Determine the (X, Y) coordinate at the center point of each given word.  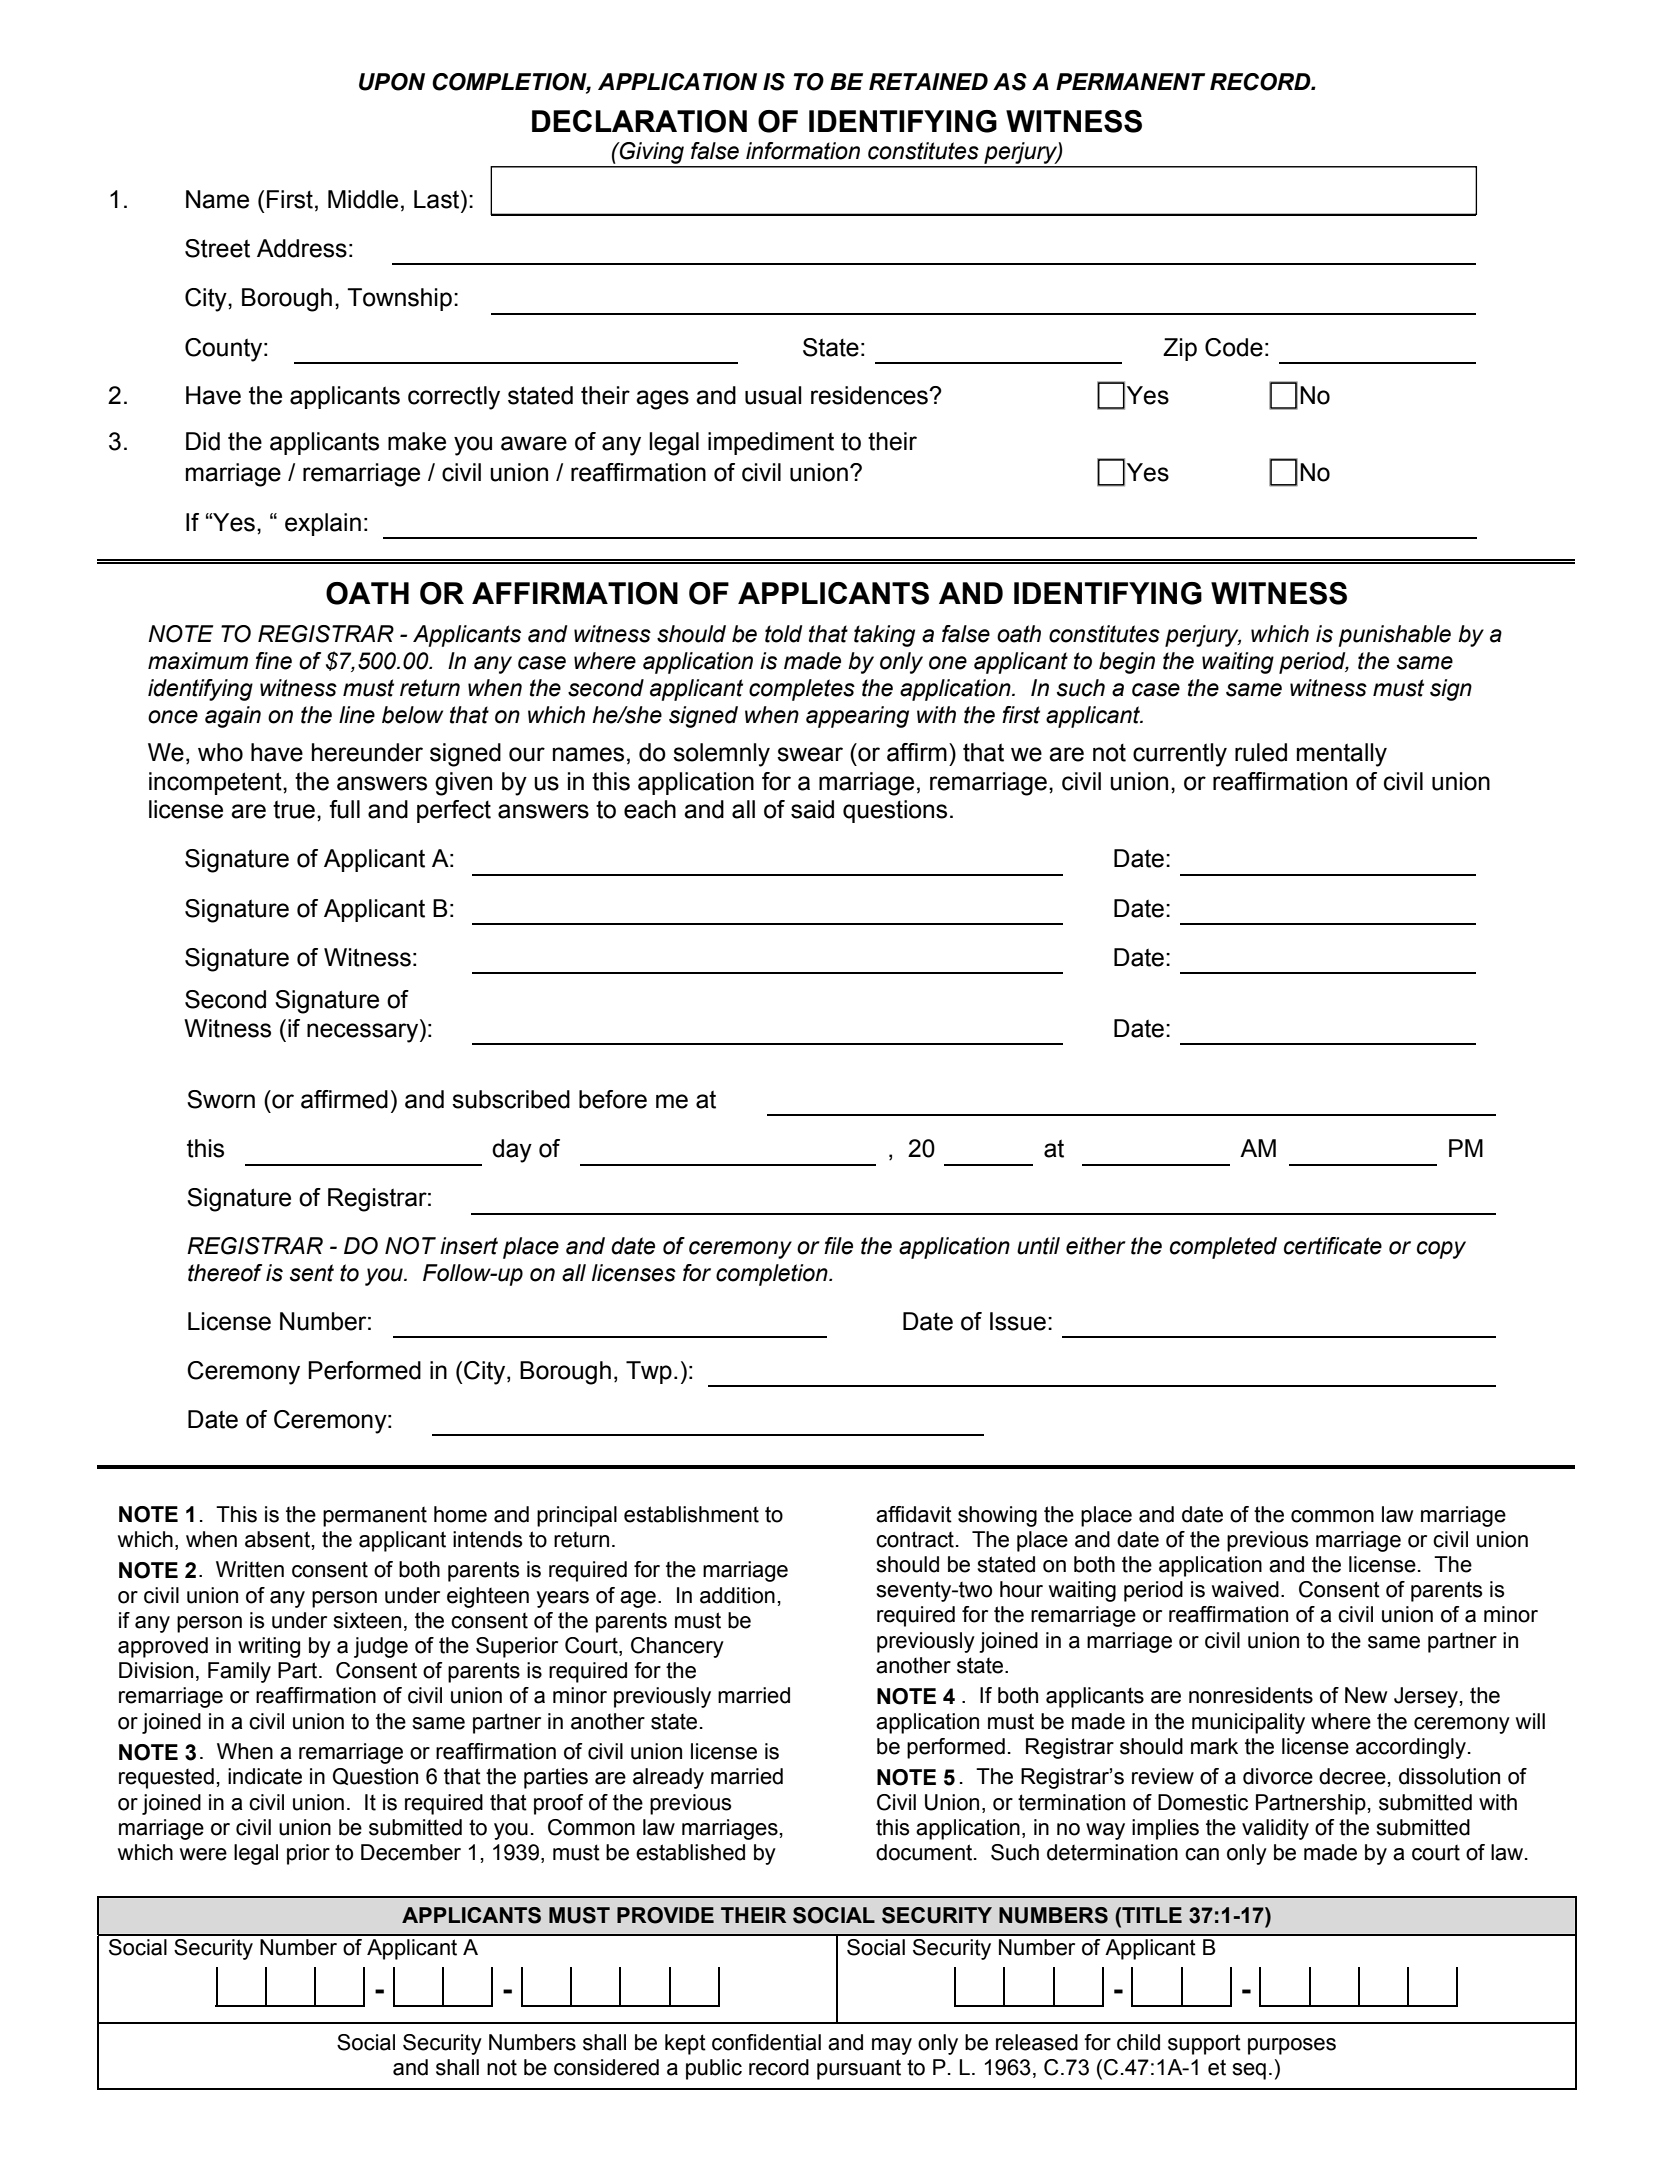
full (344, 809)
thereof (225, 1273)
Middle (363, 199)
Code (1234, 347)
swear (810, 754)
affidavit (914, 1514)
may (892, 2046)
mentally (1342, 755)
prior (308, 1854)
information (803, 151)
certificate (1333, 1246)
